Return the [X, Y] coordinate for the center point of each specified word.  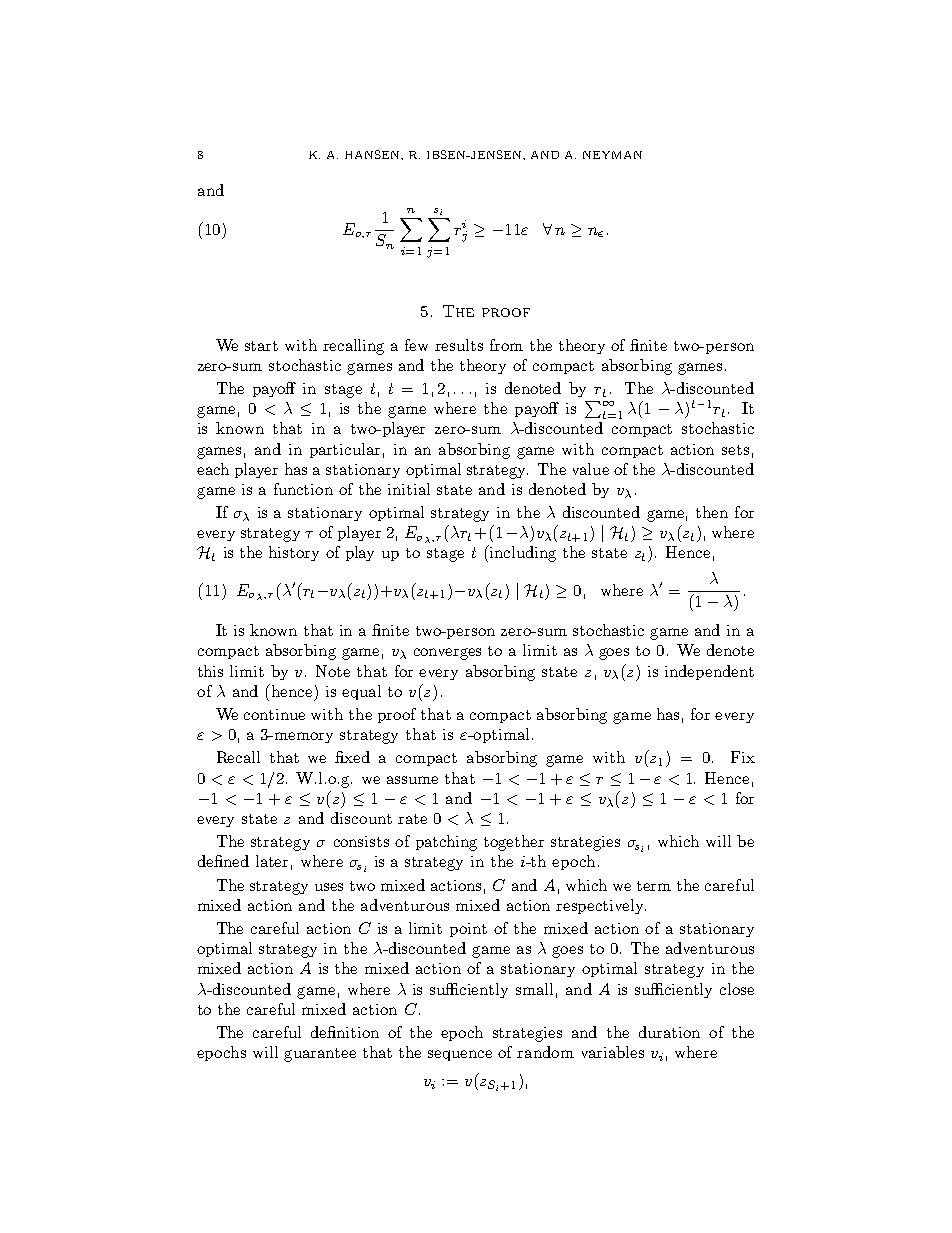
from [506, 345]
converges [447, 654]
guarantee [320, 1055]
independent [709, 672]
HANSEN [373, 154]
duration [669, 1032]
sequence [460, 1055]
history [294, 553]
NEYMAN [612, 155]
